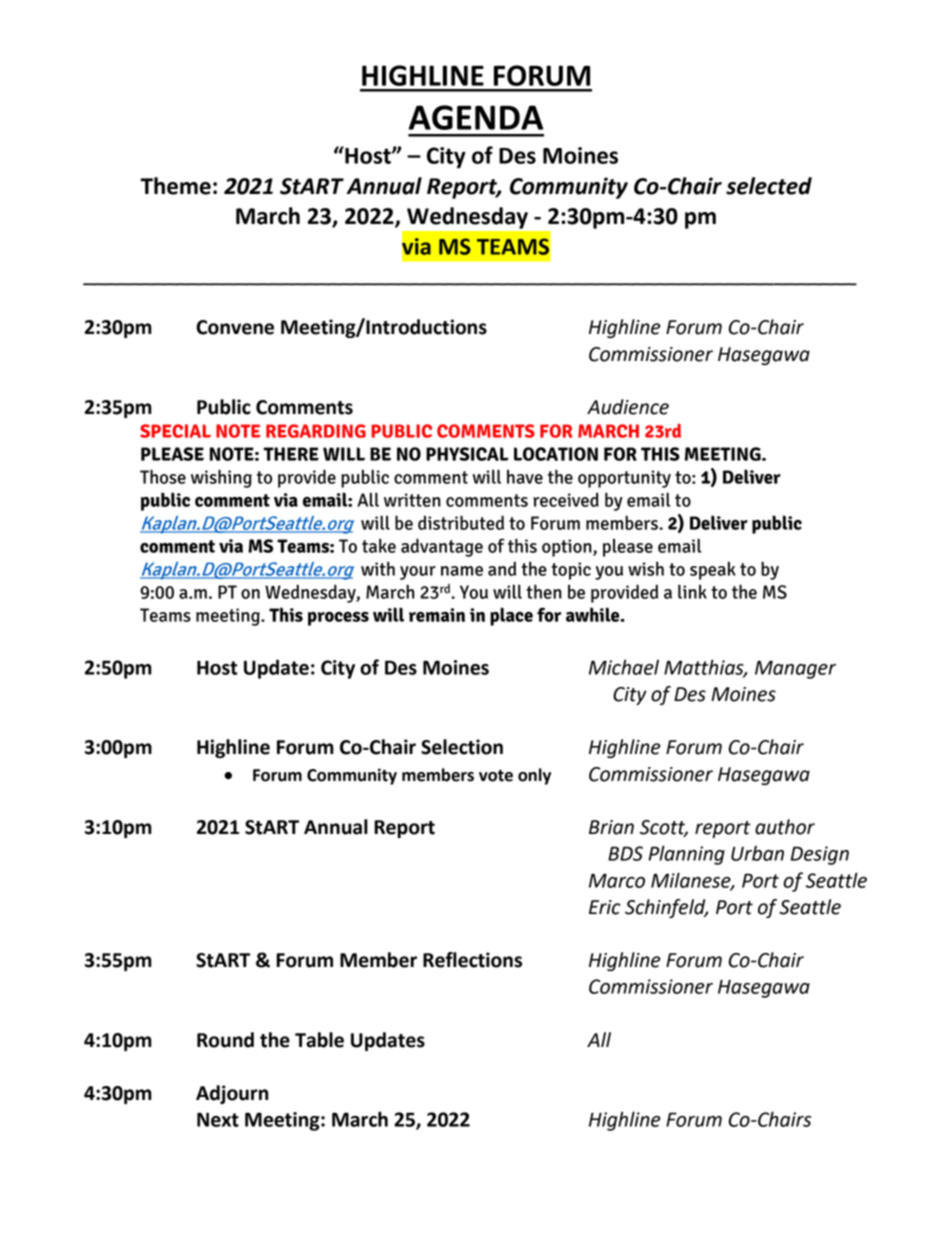 The image size is (952, 1233). Describe the element at coordinates (338, 619) in the image. I see `process` at that location.
